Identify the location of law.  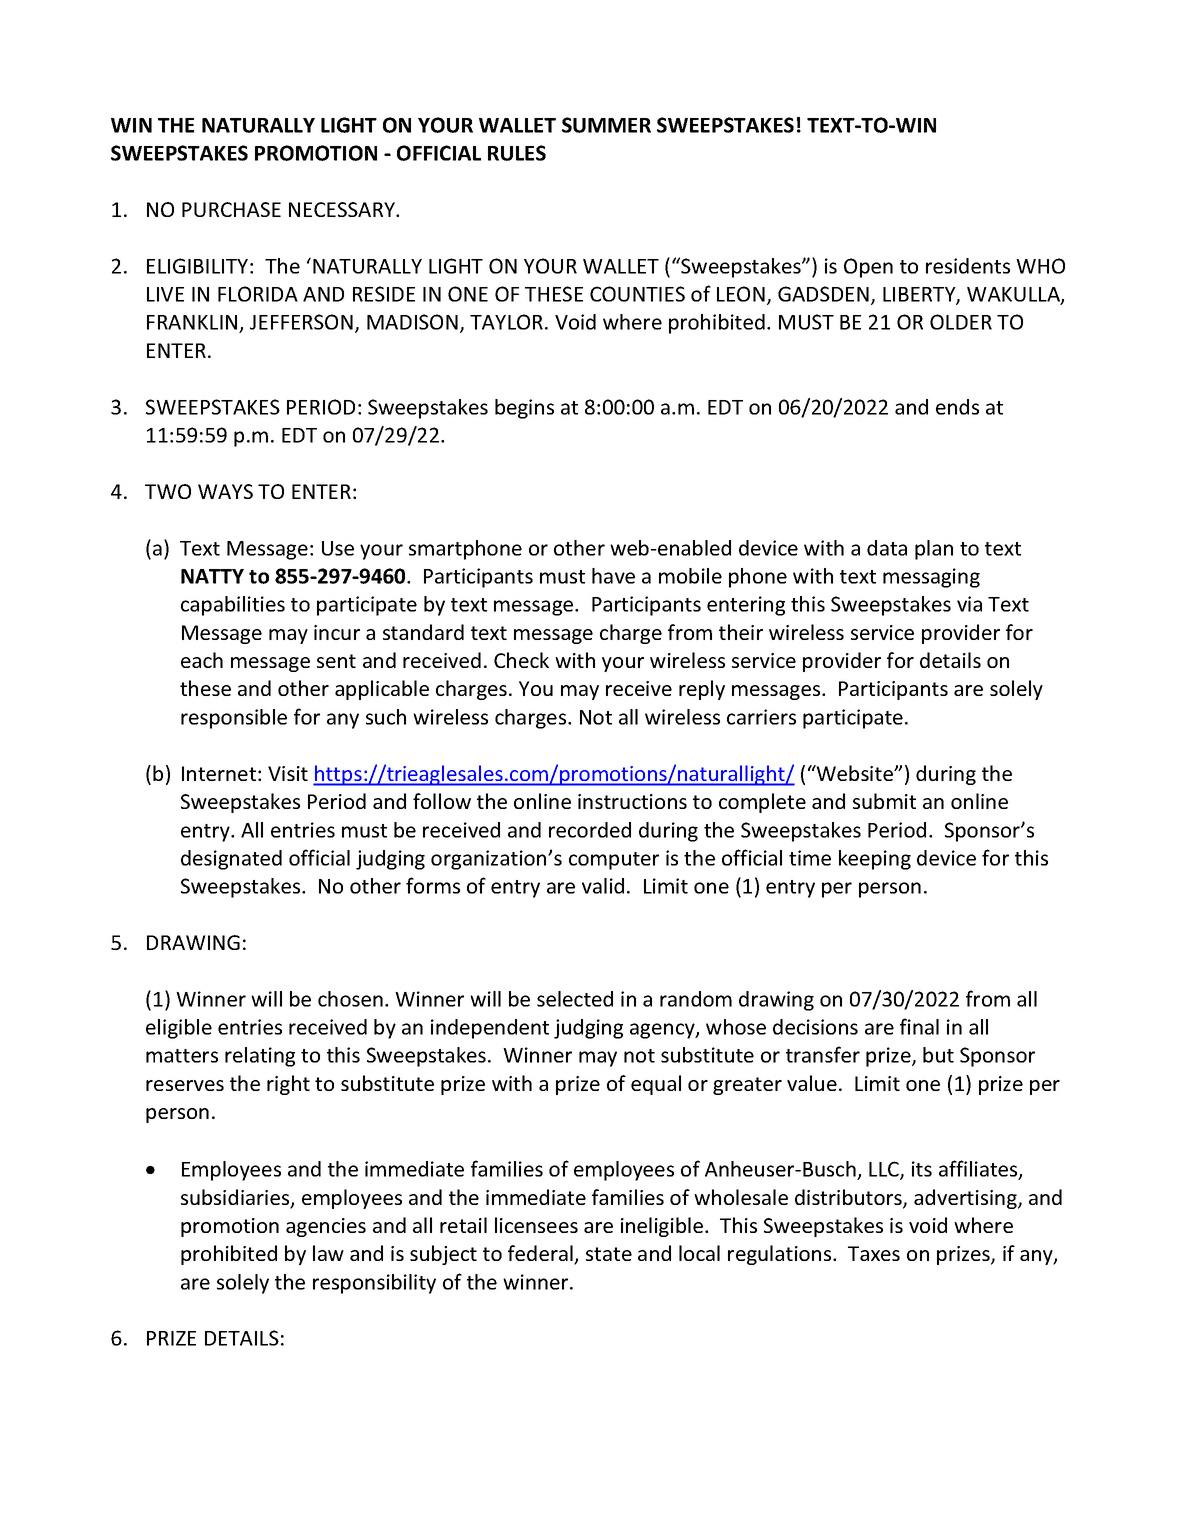
(328, 1253).
